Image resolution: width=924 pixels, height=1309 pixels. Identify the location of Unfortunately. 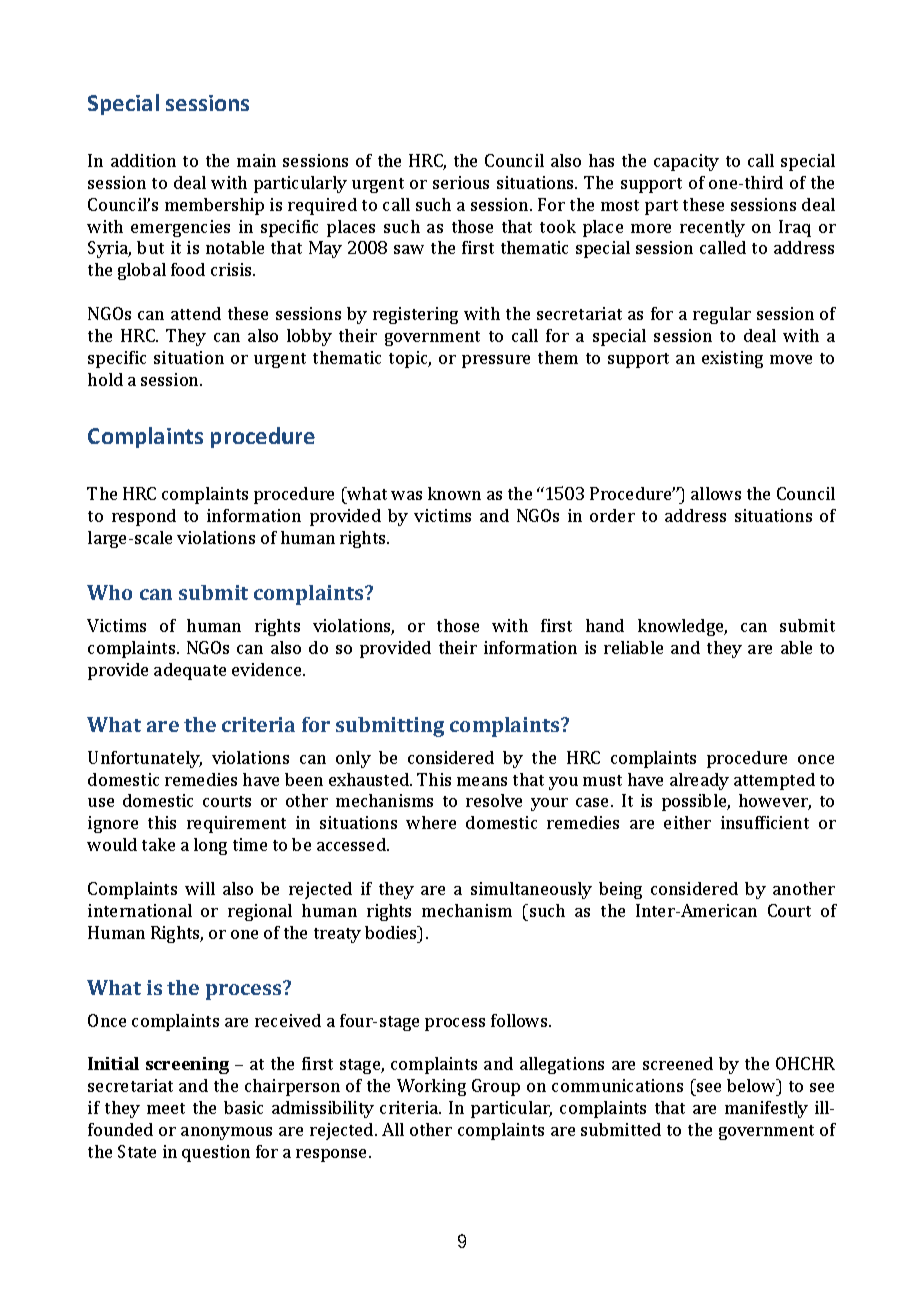
(145, 759).
